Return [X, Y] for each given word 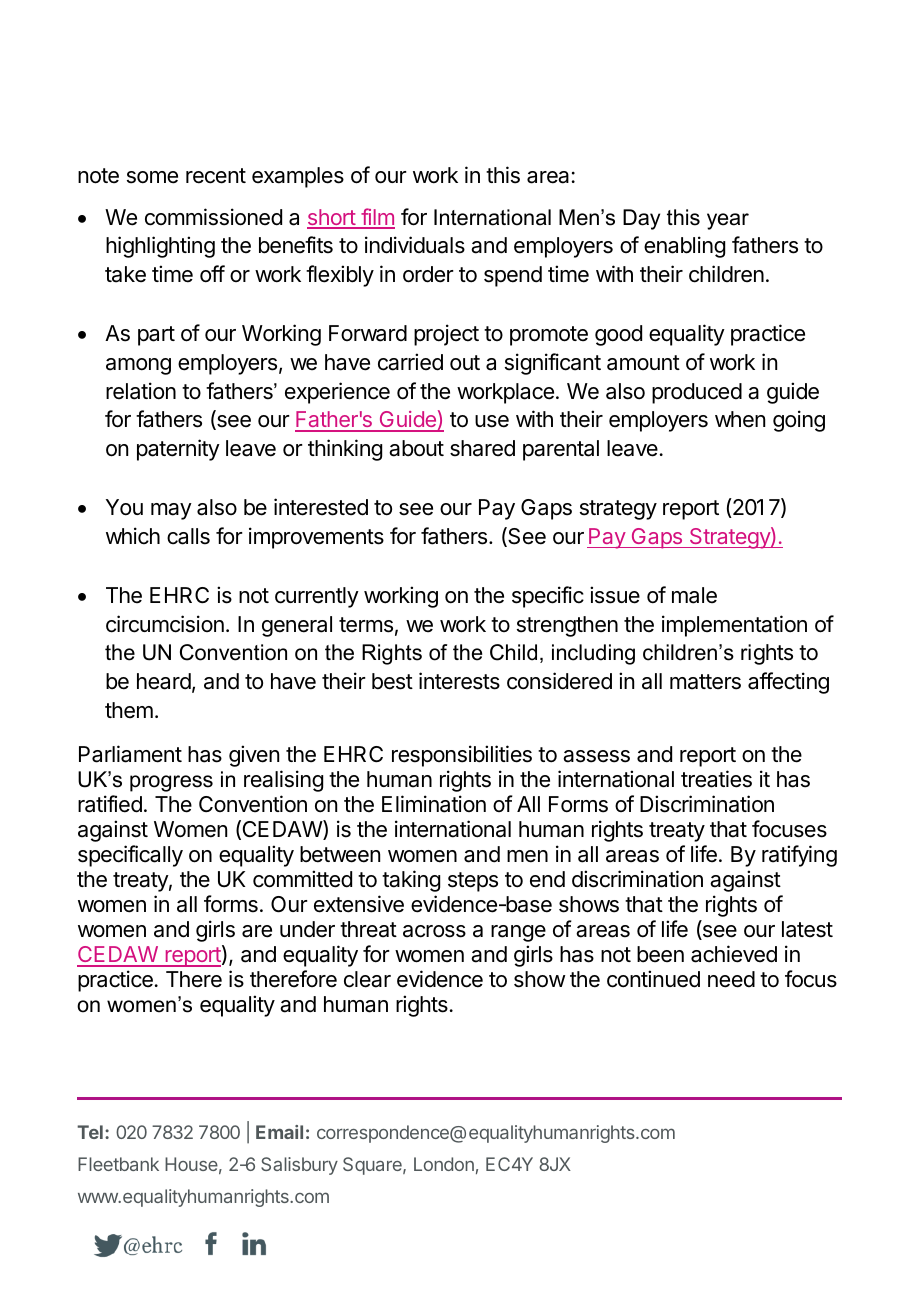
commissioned [213, 217]
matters [705, 682]
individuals [415, 245]
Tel [90, 1132]
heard [164, 681]
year [728, 221]
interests [459, 681]
